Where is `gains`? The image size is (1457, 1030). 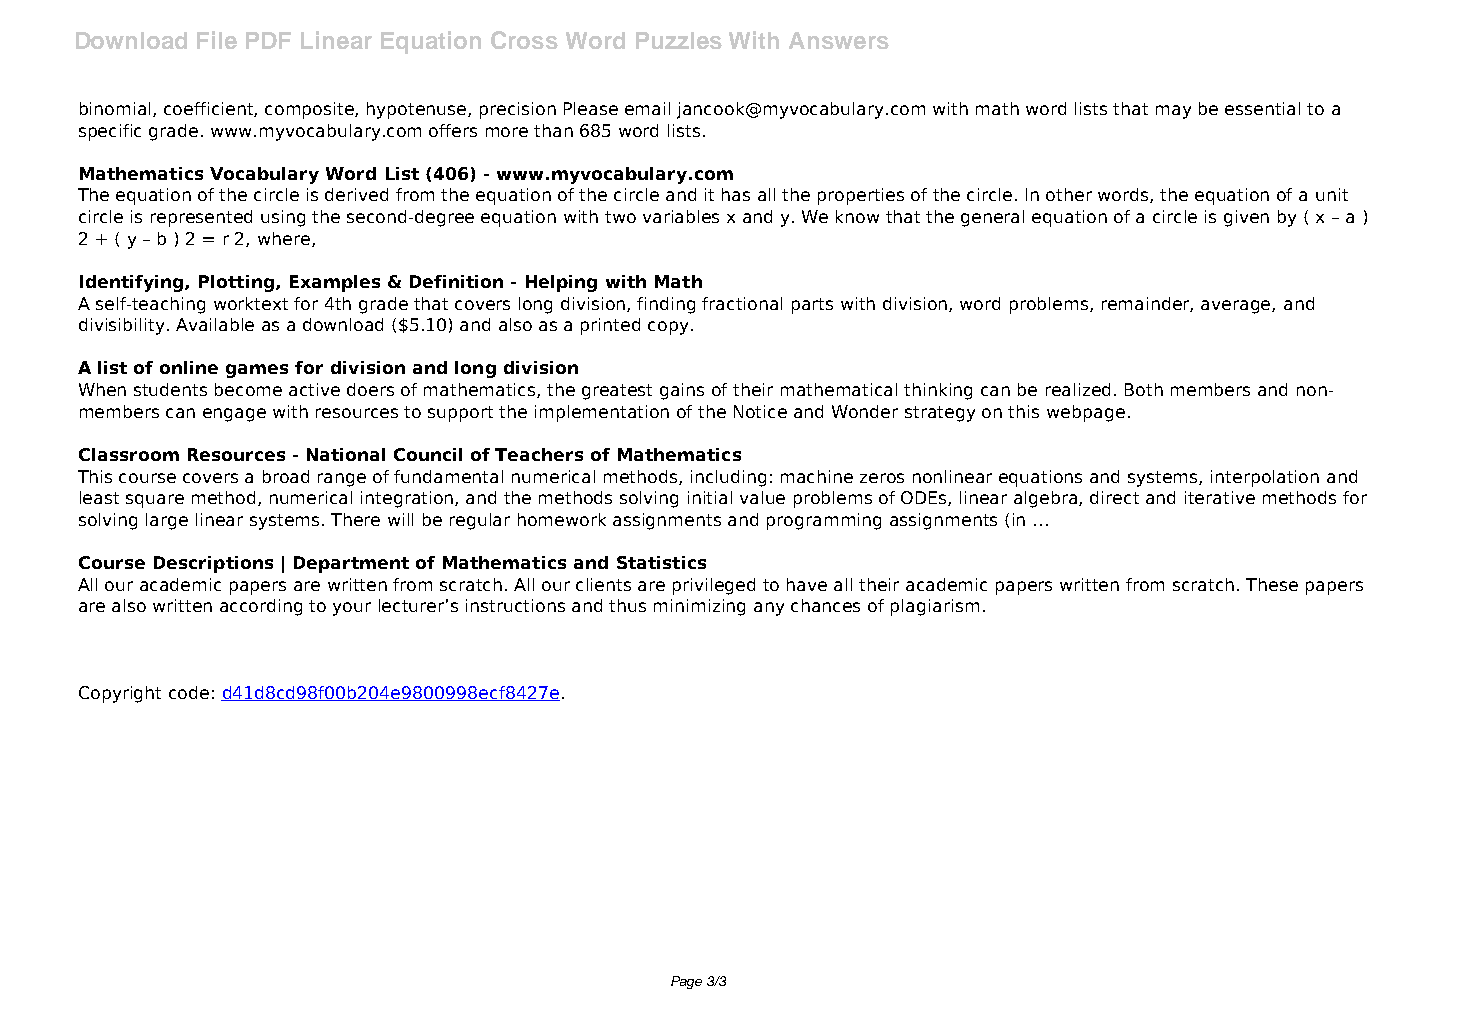 gains is located at coordinates (682, 391).
